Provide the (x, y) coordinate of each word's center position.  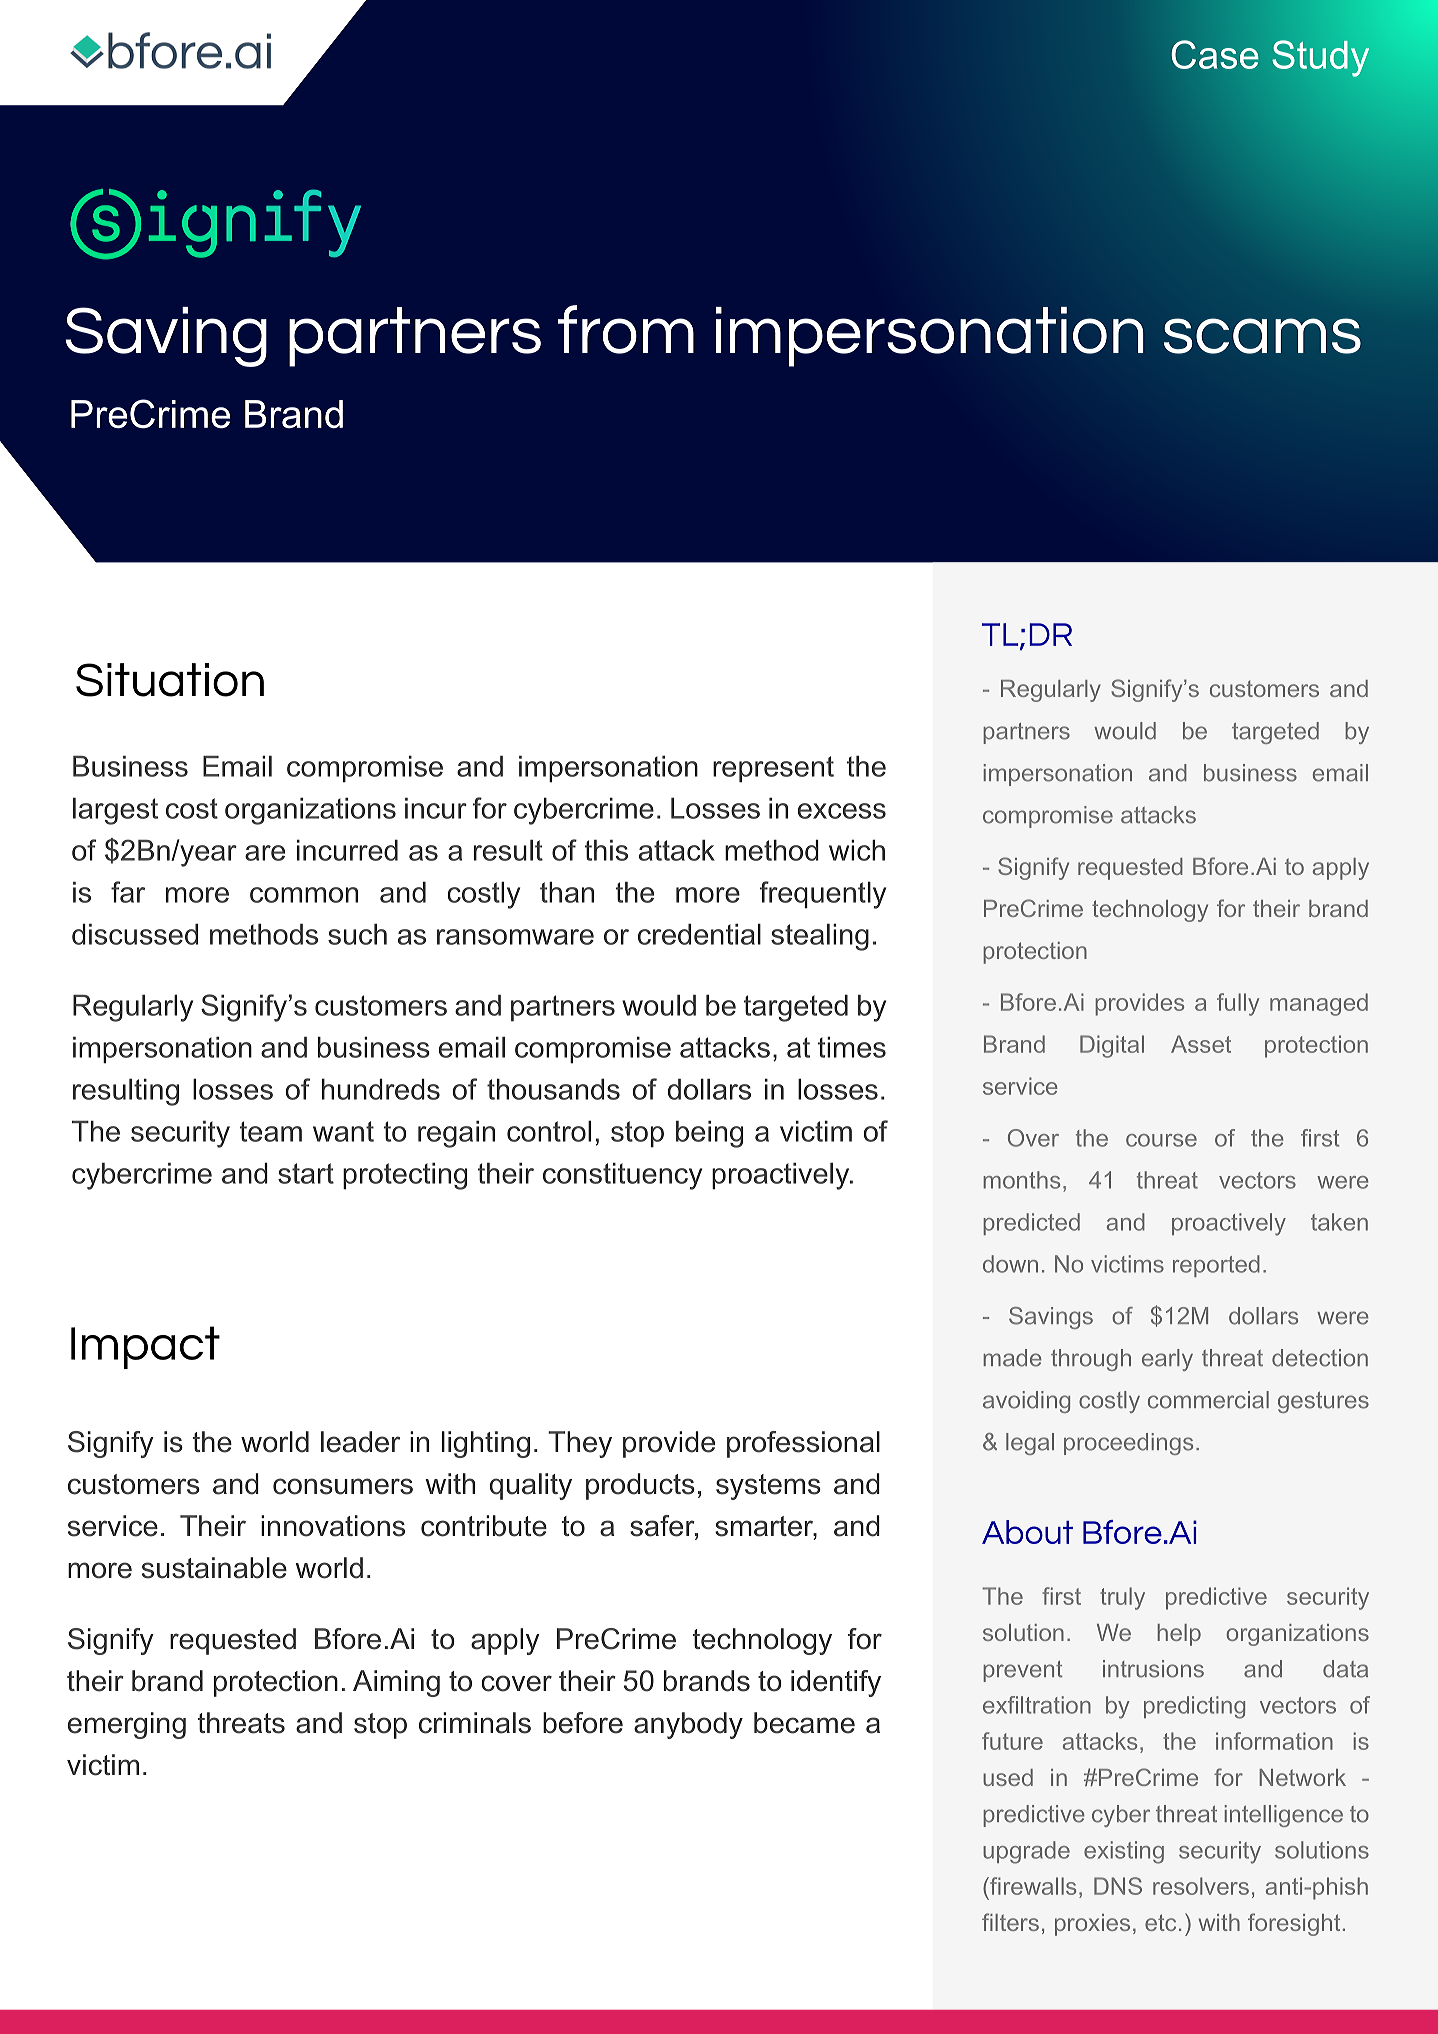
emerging (127, 1725)
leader (360, 1442)
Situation (170, 680)
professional (803, 1444)
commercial (1208, 1400)
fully (1238, 1004)
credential (699, 934)
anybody (688, 1725)
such (357, 934)
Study (1320, 58)
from (626, 329)
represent (773, 769)
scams (1262, 336)
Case (1215, 54)
